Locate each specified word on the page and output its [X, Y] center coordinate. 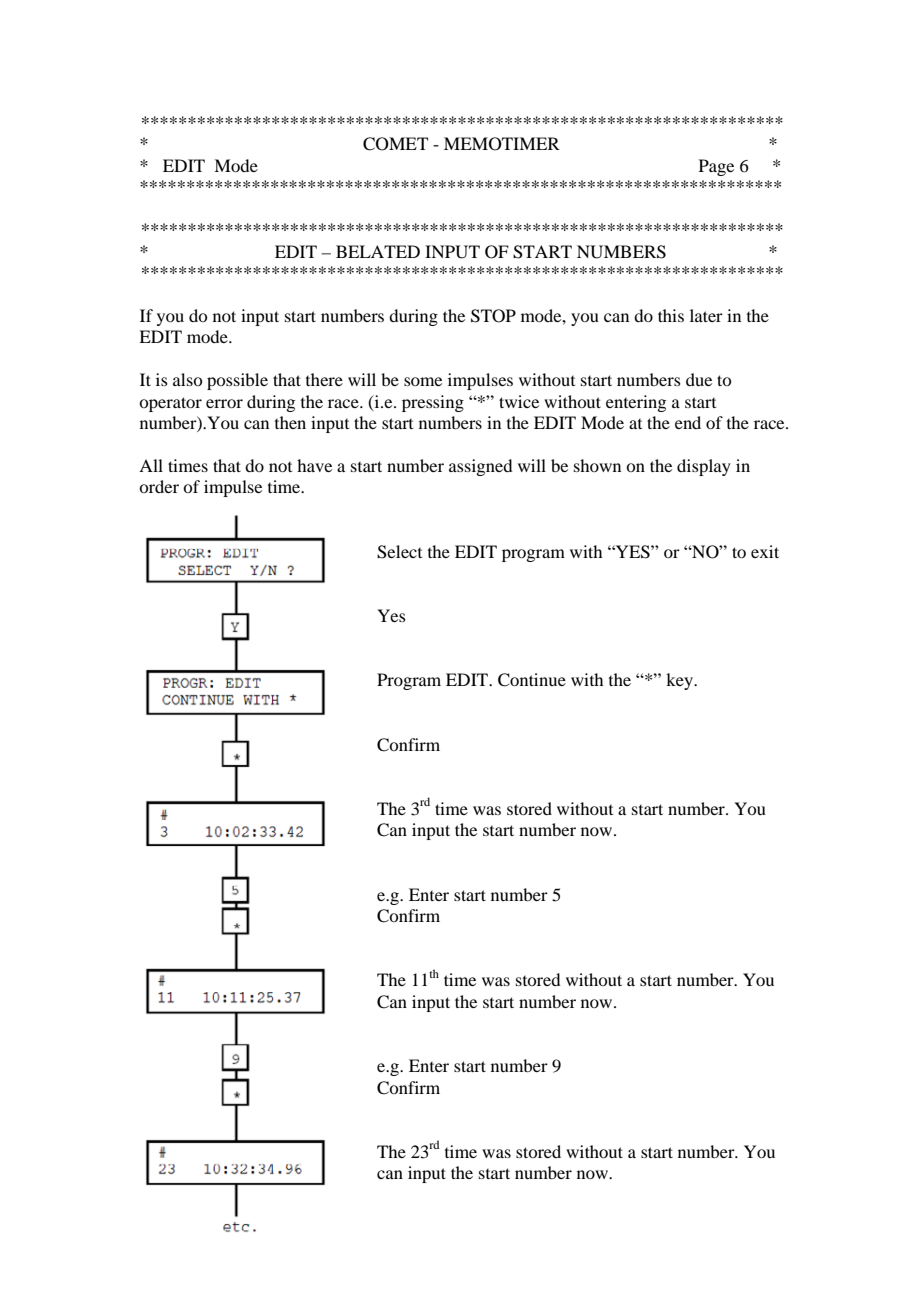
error [224, 403]
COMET [395, 144]
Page [716, 167]
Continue [532, 680]
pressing [433, 403]
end [688, 422]
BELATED [378, 251]
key [680, 681]
